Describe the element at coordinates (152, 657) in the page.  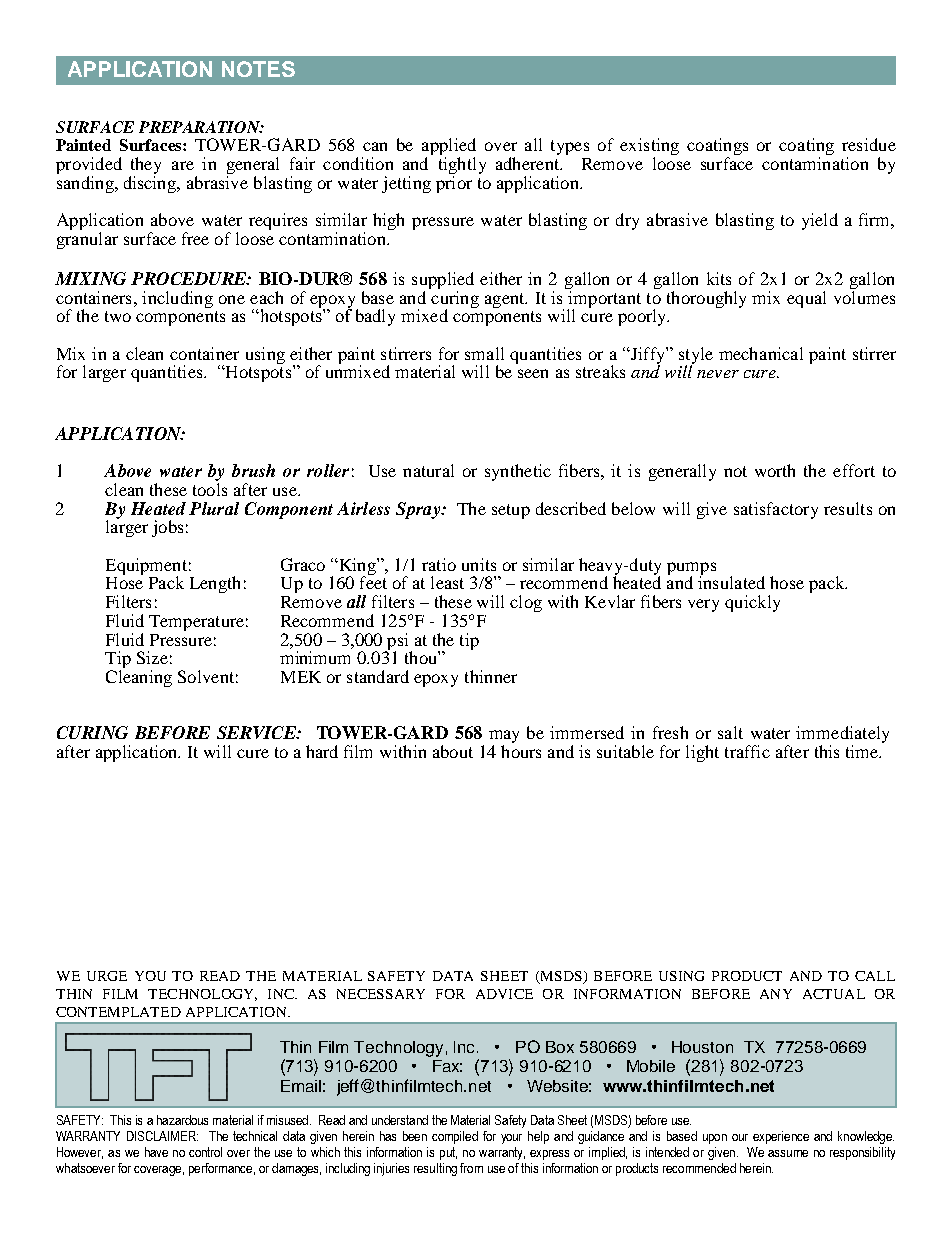
I see `Size` at that location.
